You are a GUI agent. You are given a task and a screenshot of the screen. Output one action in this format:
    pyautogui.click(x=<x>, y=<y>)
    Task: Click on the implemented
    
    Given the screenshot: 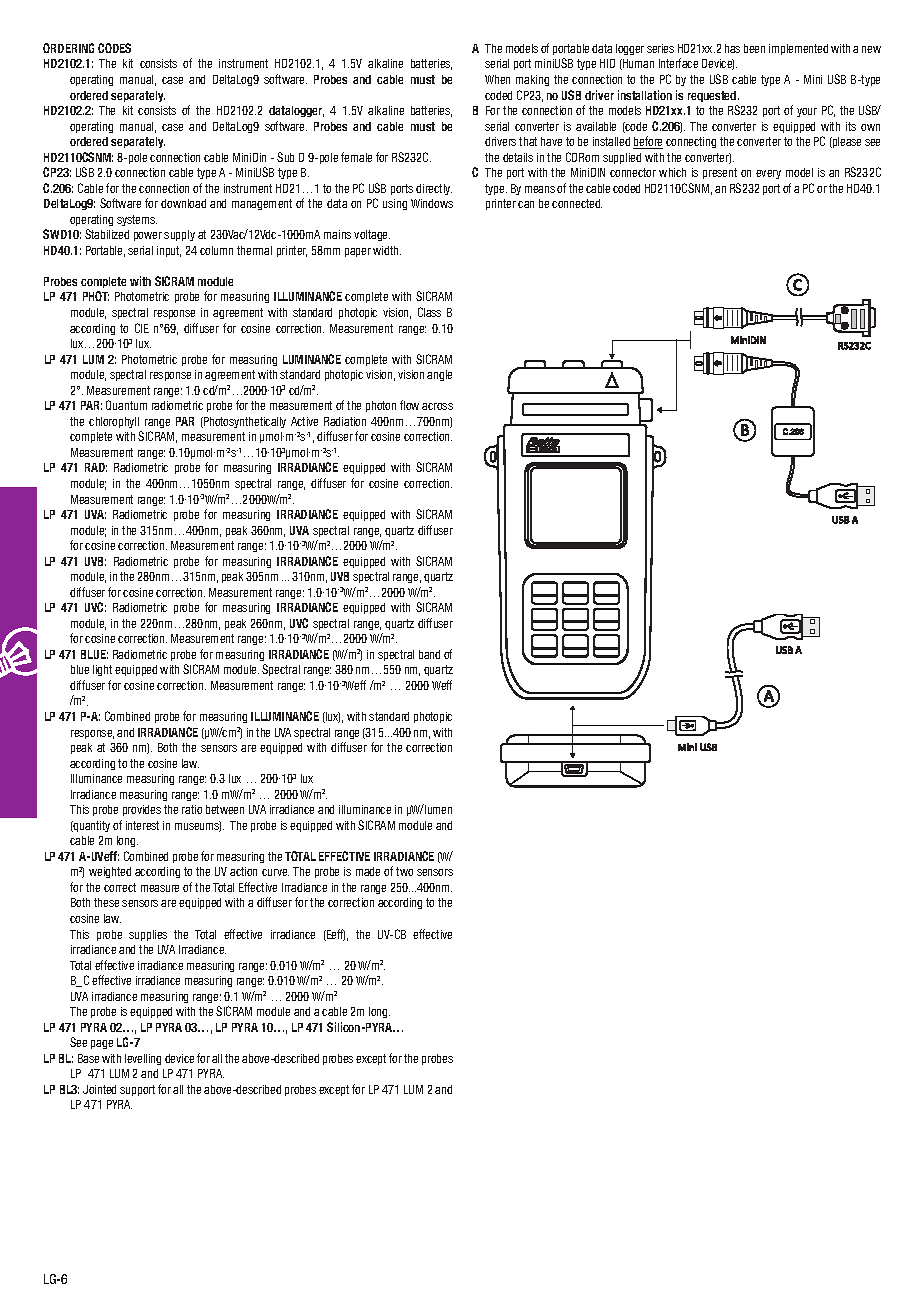 What is the action you would take?
    pyautogui.click(x=798, y=49)
